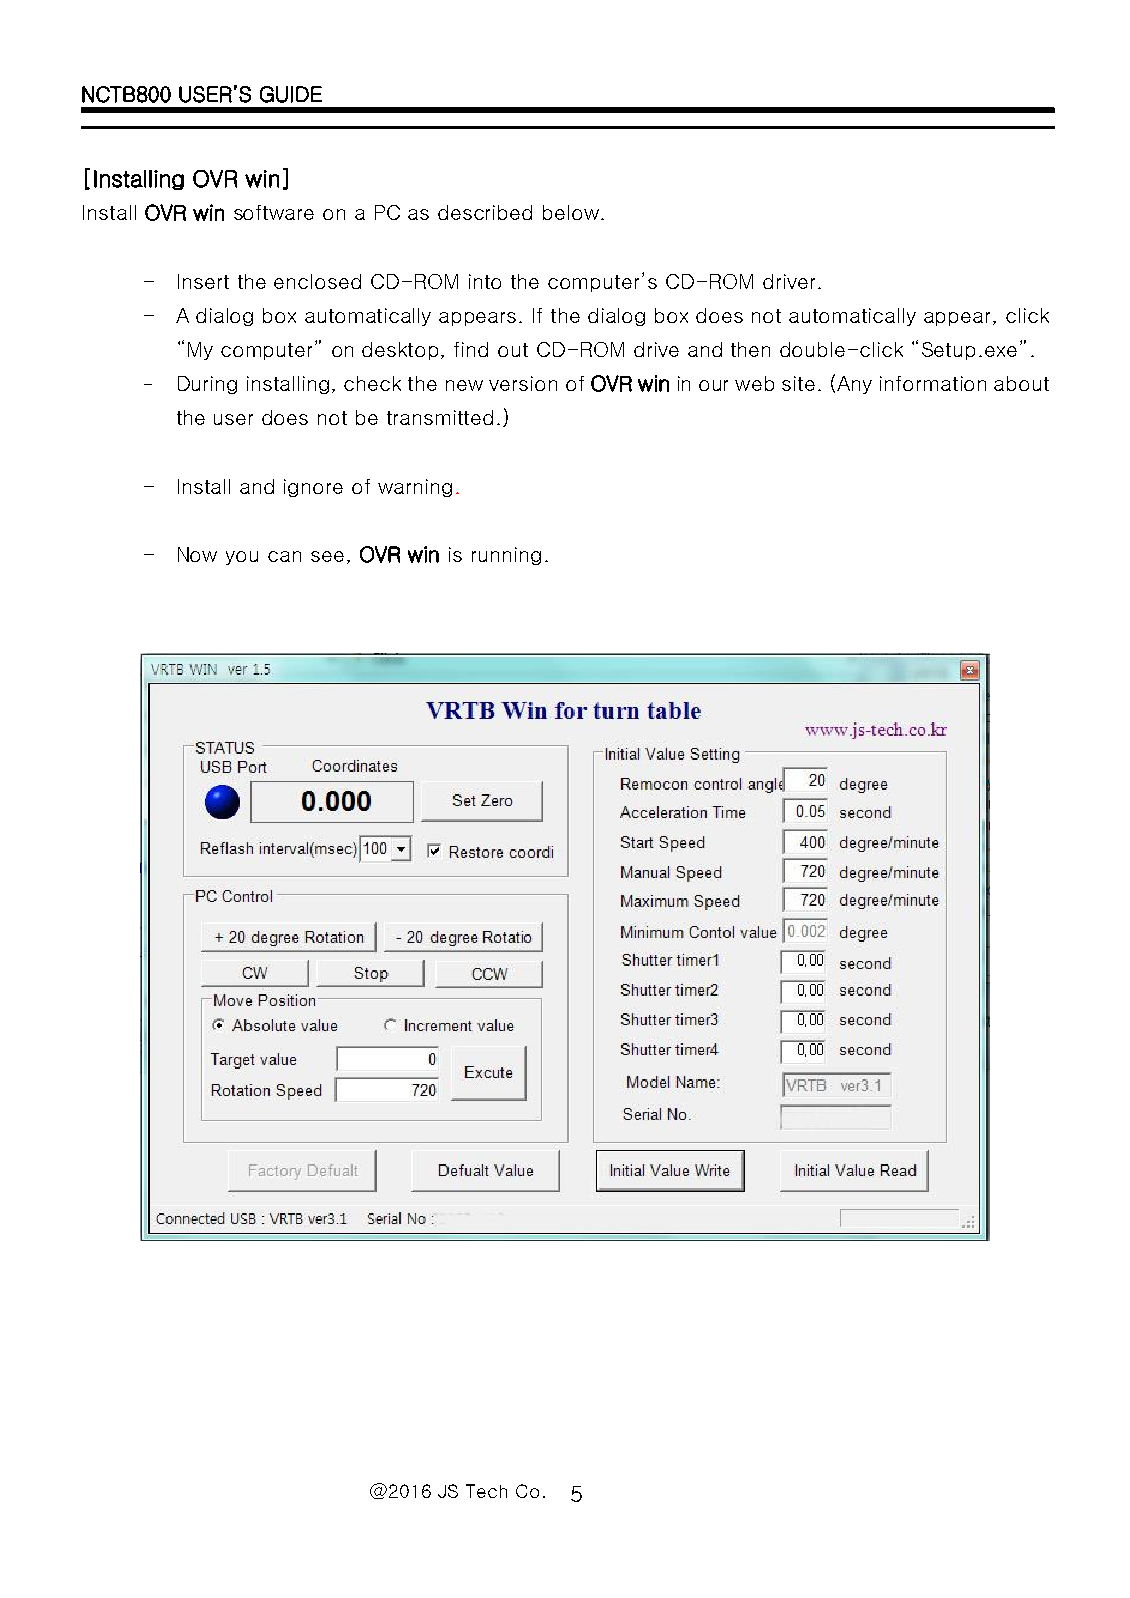 This screenshot has width=1130, height=1598. I want to click on information, so click(933, 383).
